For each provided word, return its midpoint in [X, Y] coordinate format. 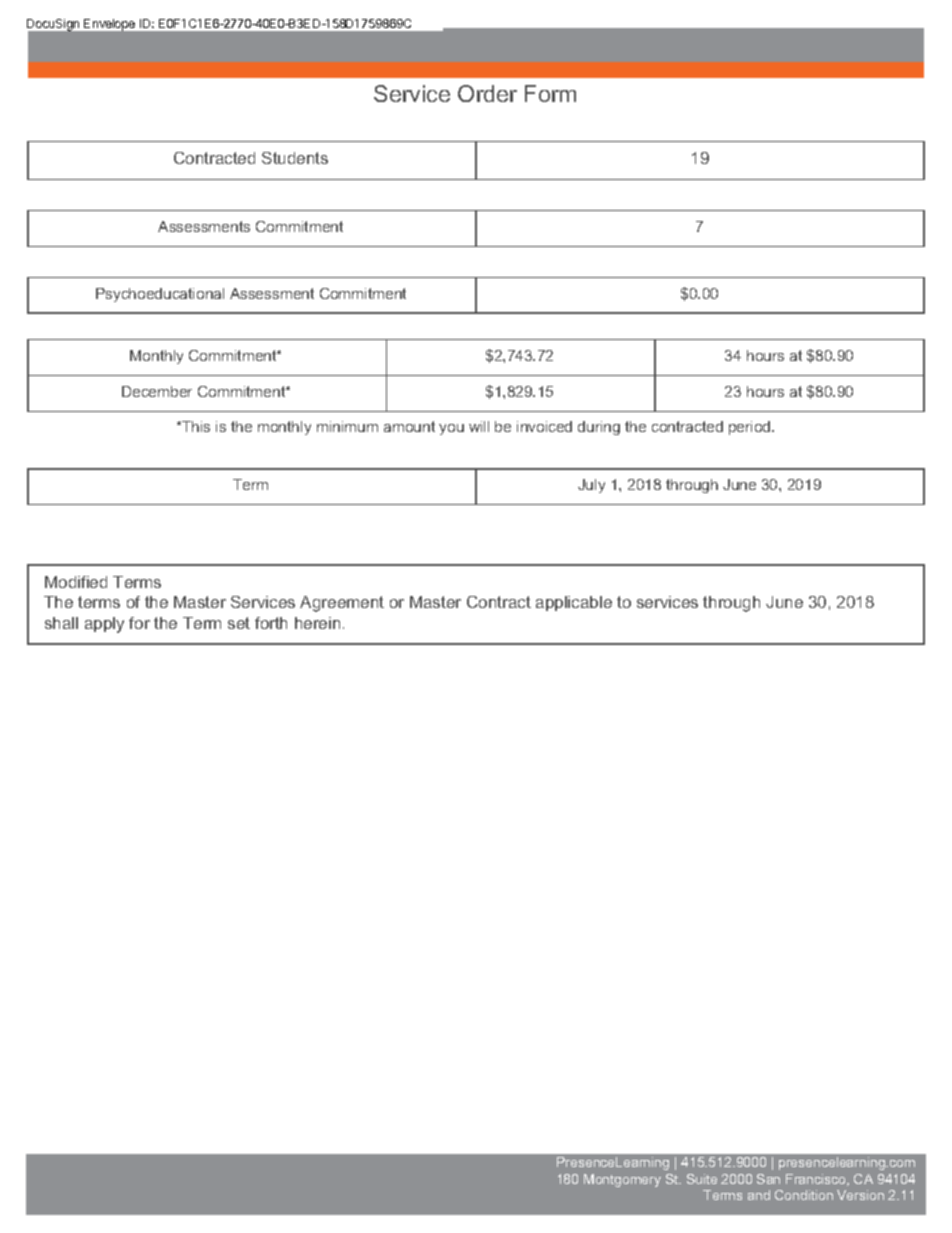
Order [487, 93]
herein [317, 623]
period [751, 428]
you [451, 429]
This [195, 426]
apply [104, 625]
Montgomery [622, 1180]
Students [295, 158]
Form [550, 93]
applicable [574, 603]
